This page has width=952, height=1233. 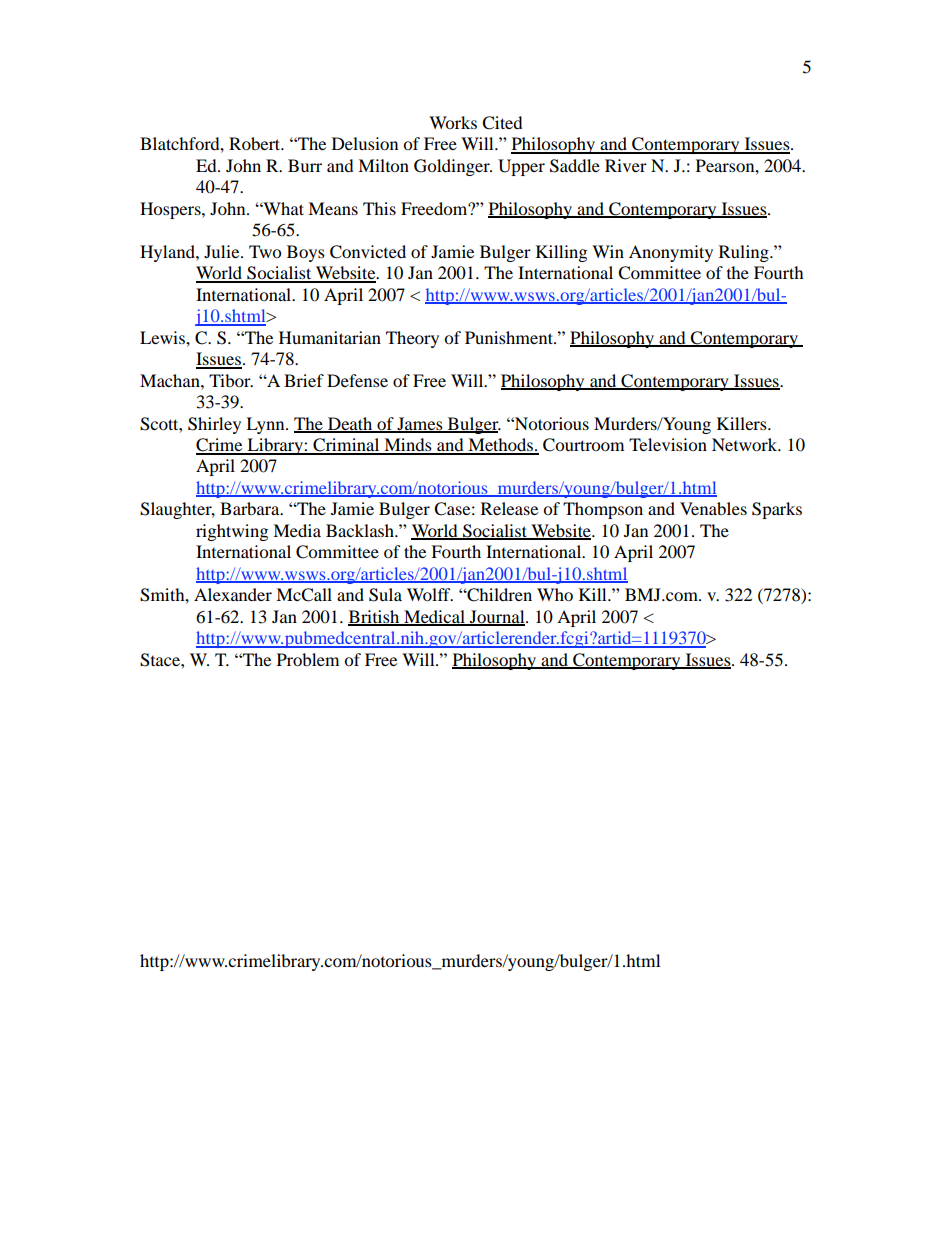 What do you see at coordinates (420, 424) in the page?
I see `James` at bounding box center [420, 424].
